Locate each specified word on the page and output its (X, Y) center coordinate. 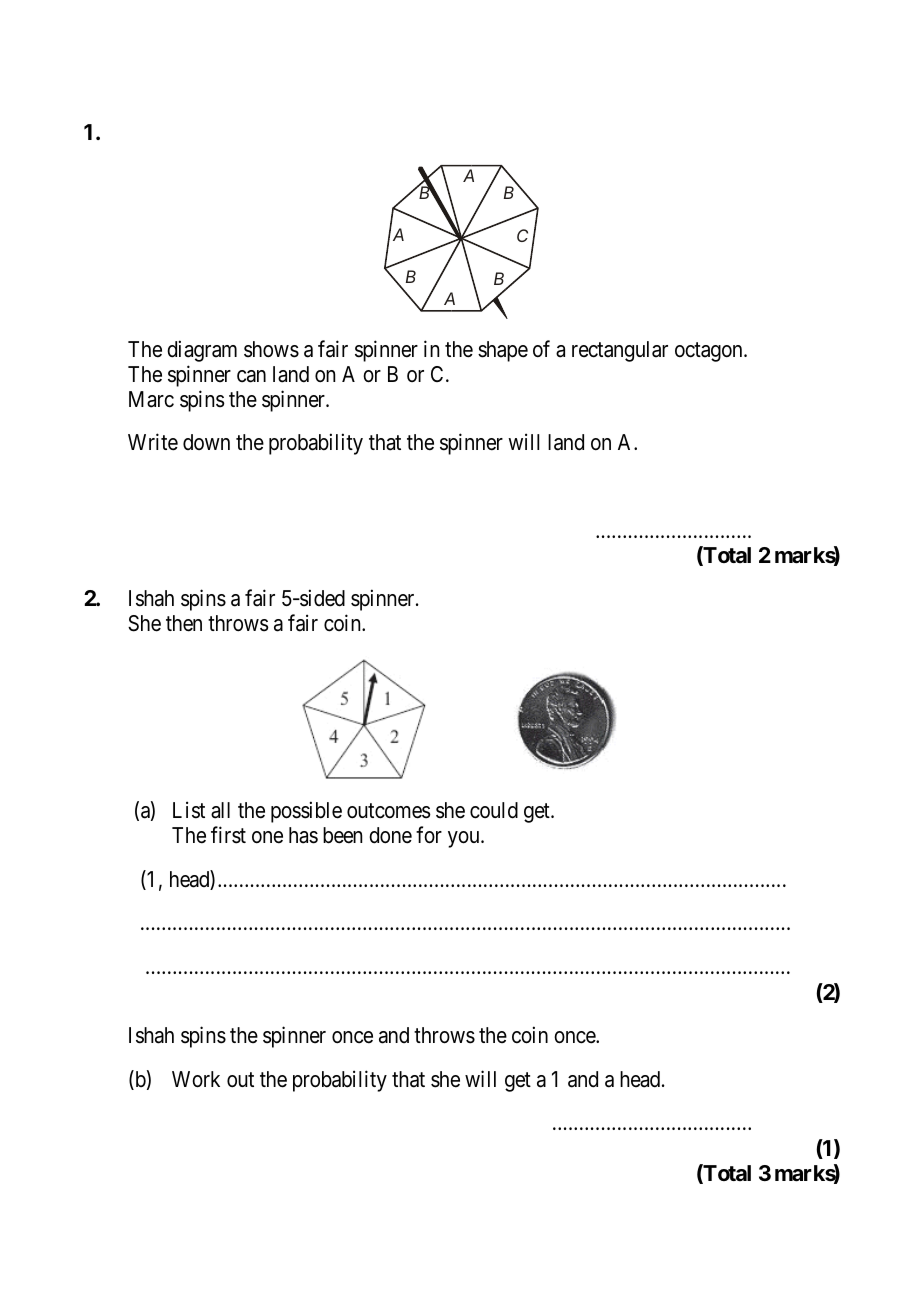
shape (503, 351)
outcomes (389, 811)
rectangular (620, 351)
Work (196, 1079)
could (494, 810)
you (465, 839)
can (251, 376)
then (184, 623)
